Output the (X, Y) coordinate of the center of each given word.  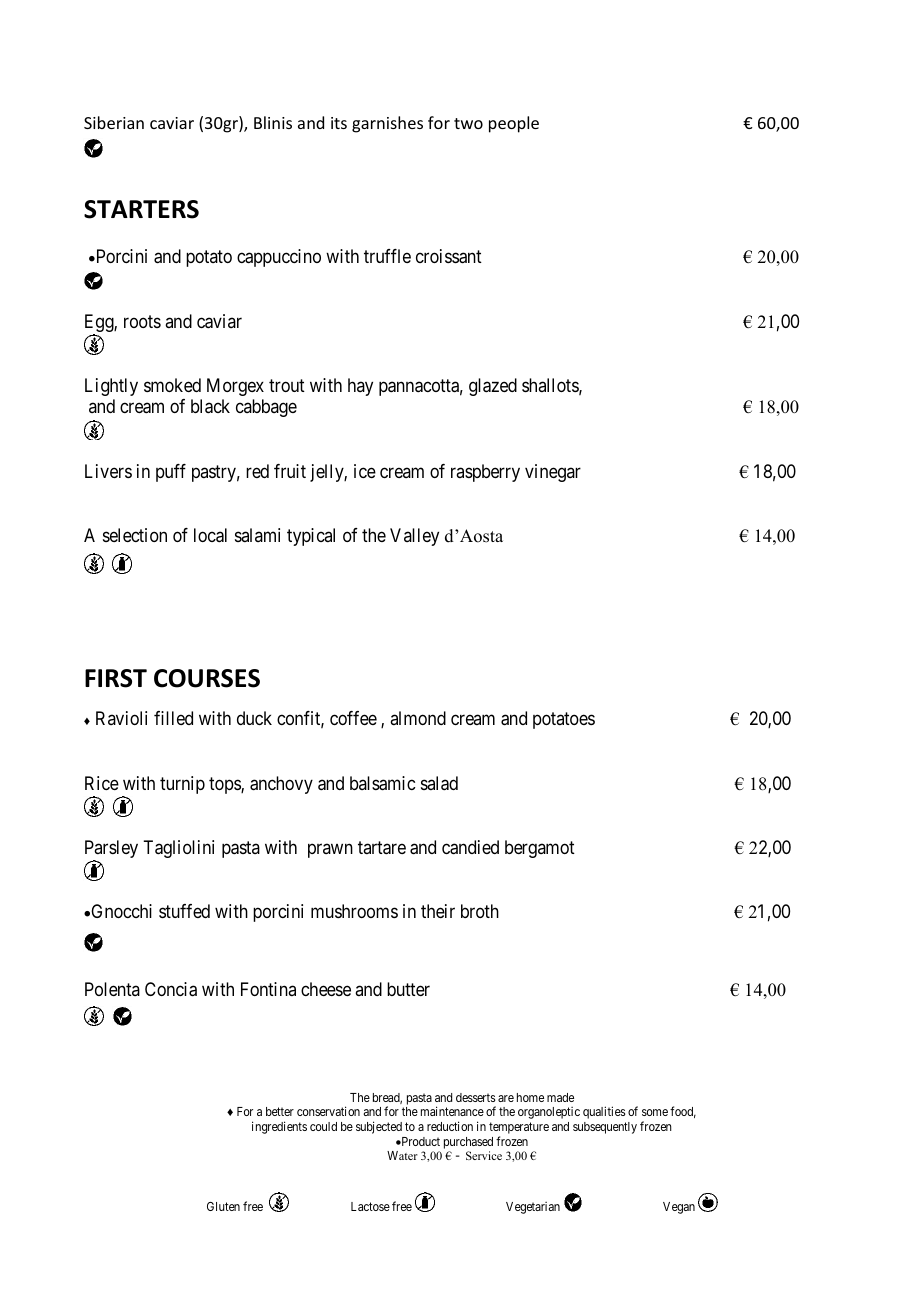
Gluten (223, 1206)
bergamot (540, 849)
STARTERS (141, 209)
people (514, 124)
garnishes (387, 124)
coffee (353, 718)
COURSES (207, 678)
